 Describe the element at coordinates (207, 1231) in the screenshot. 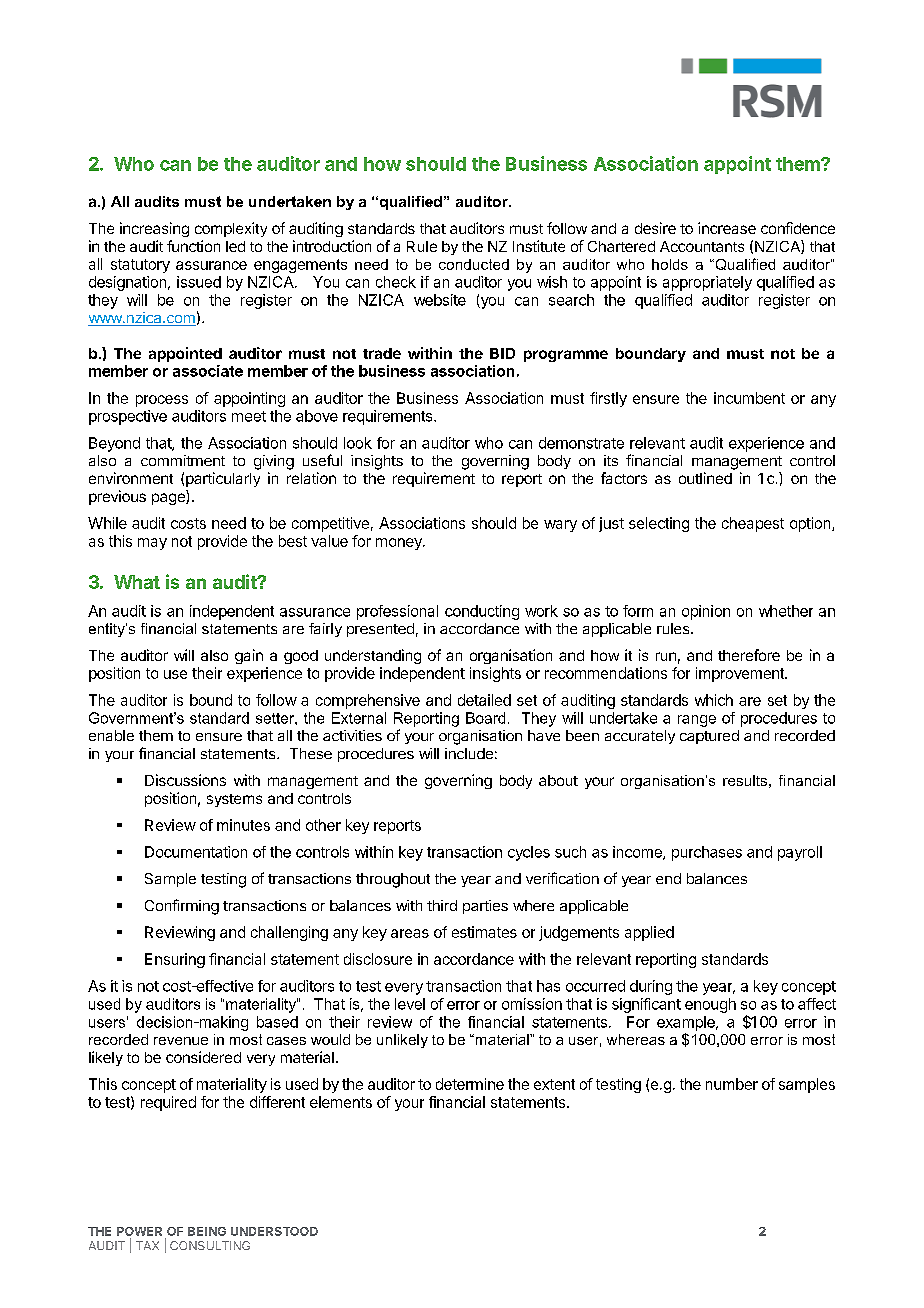

I see `BEING` at that location.
